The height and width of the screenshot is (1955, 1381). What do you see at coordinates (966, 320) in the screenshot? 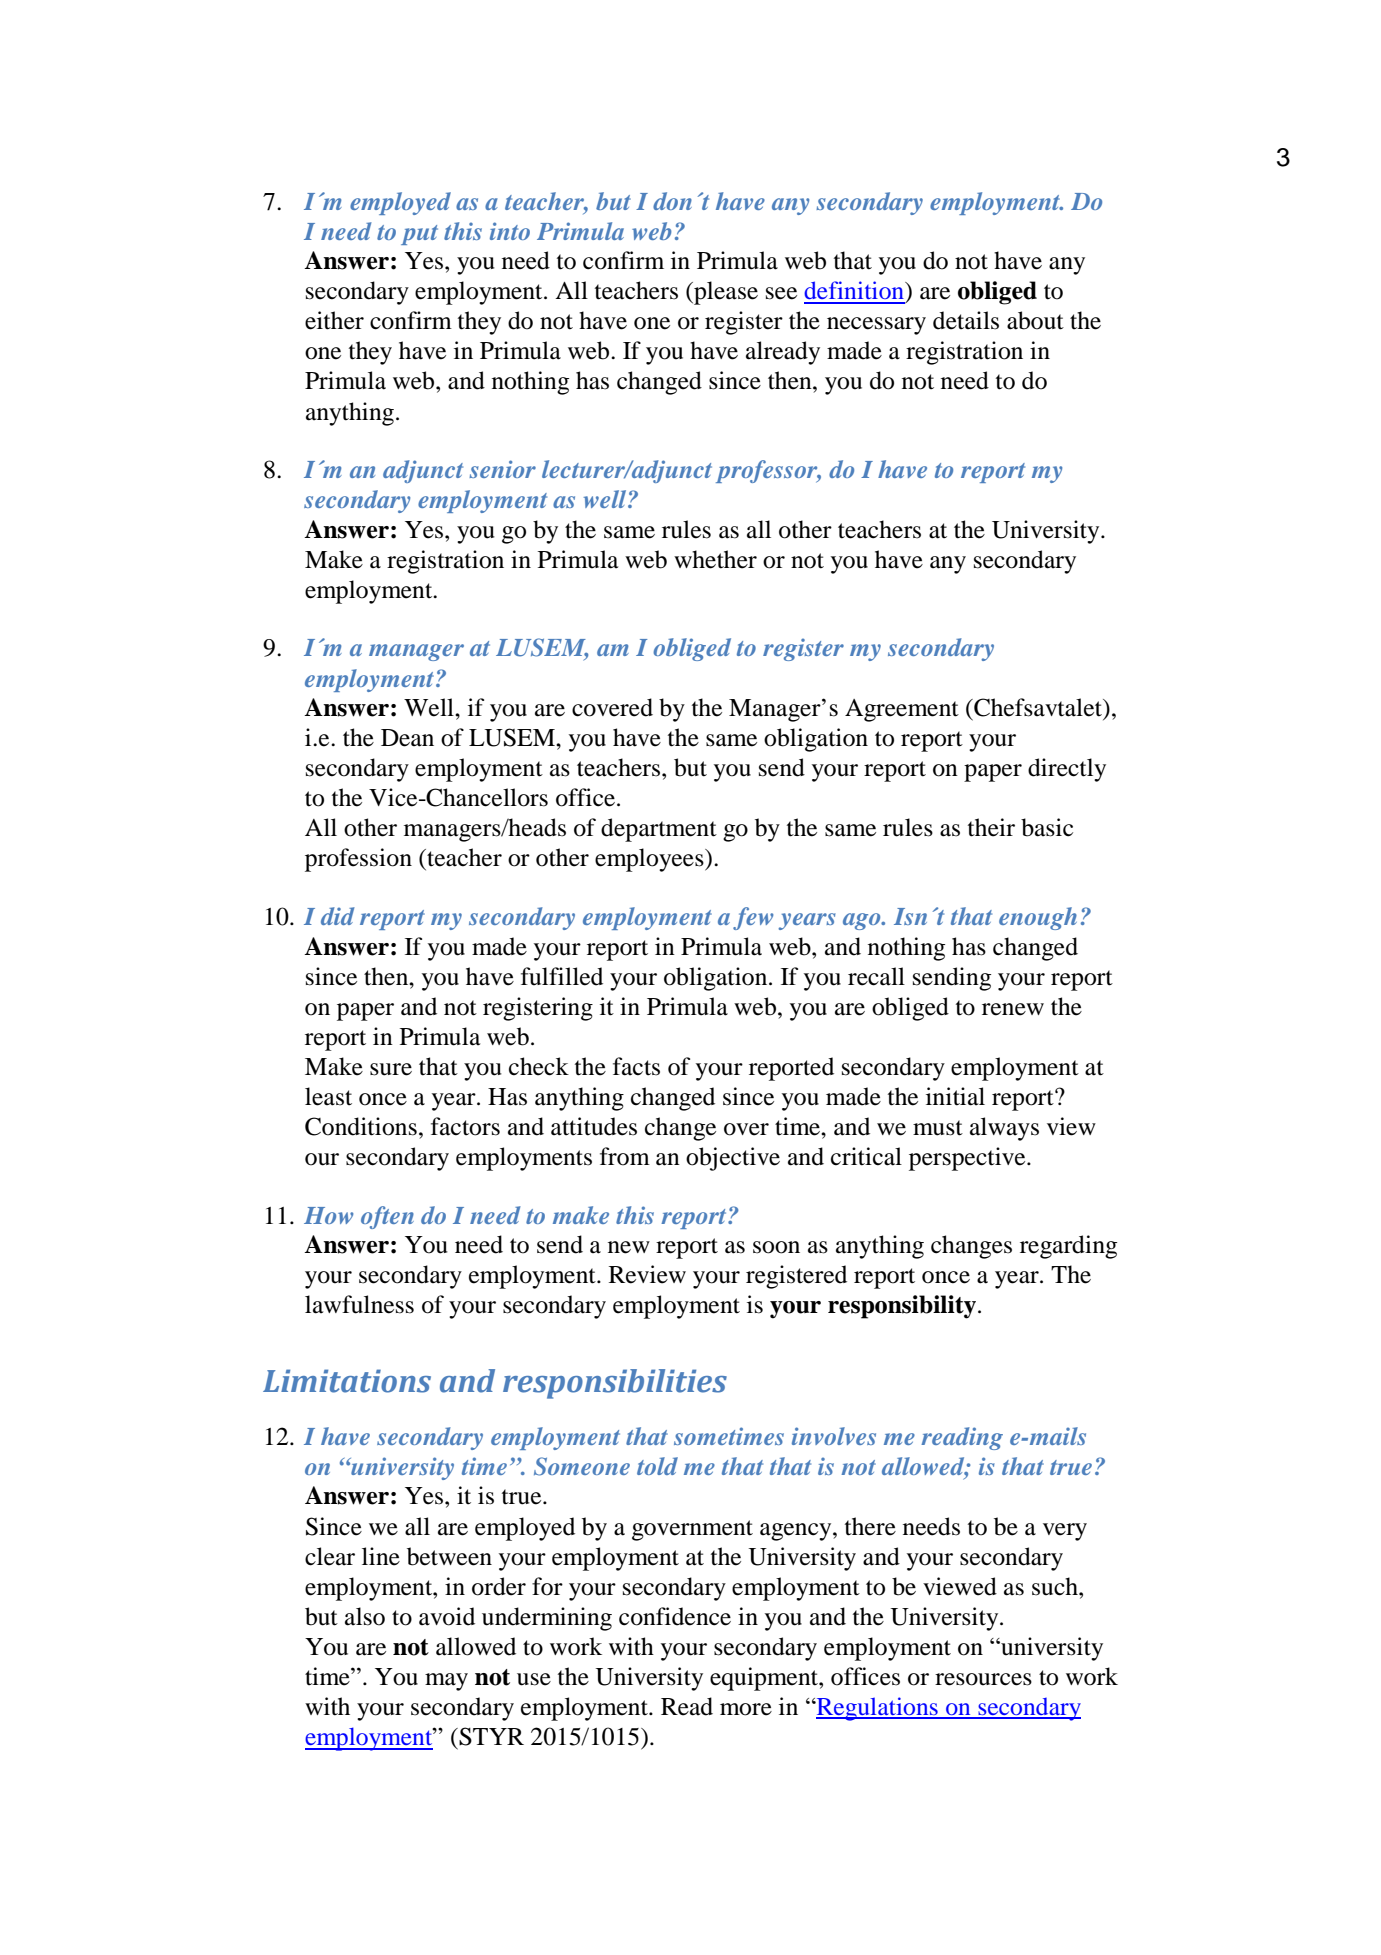
I see `details` at bounding box center [966, 320].
